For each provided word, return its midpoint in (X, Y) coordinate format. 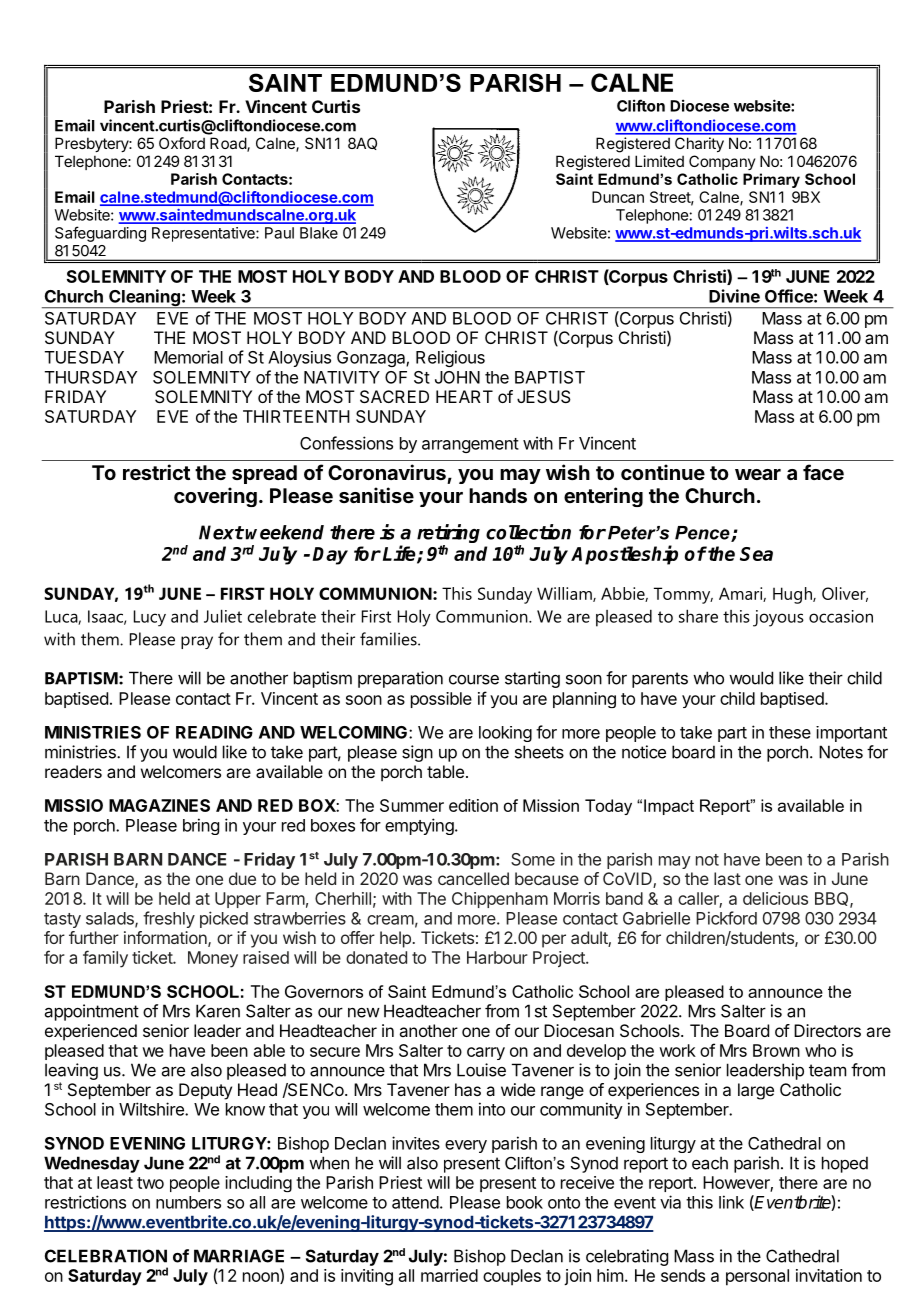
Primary (771, 180)
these (790, 732)
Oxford (182, 143)
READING (214, 732)
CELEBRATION (106, 1256)
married (449, 1275)
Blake (319, 233)
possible (441, 700)
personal (757, 1277)
